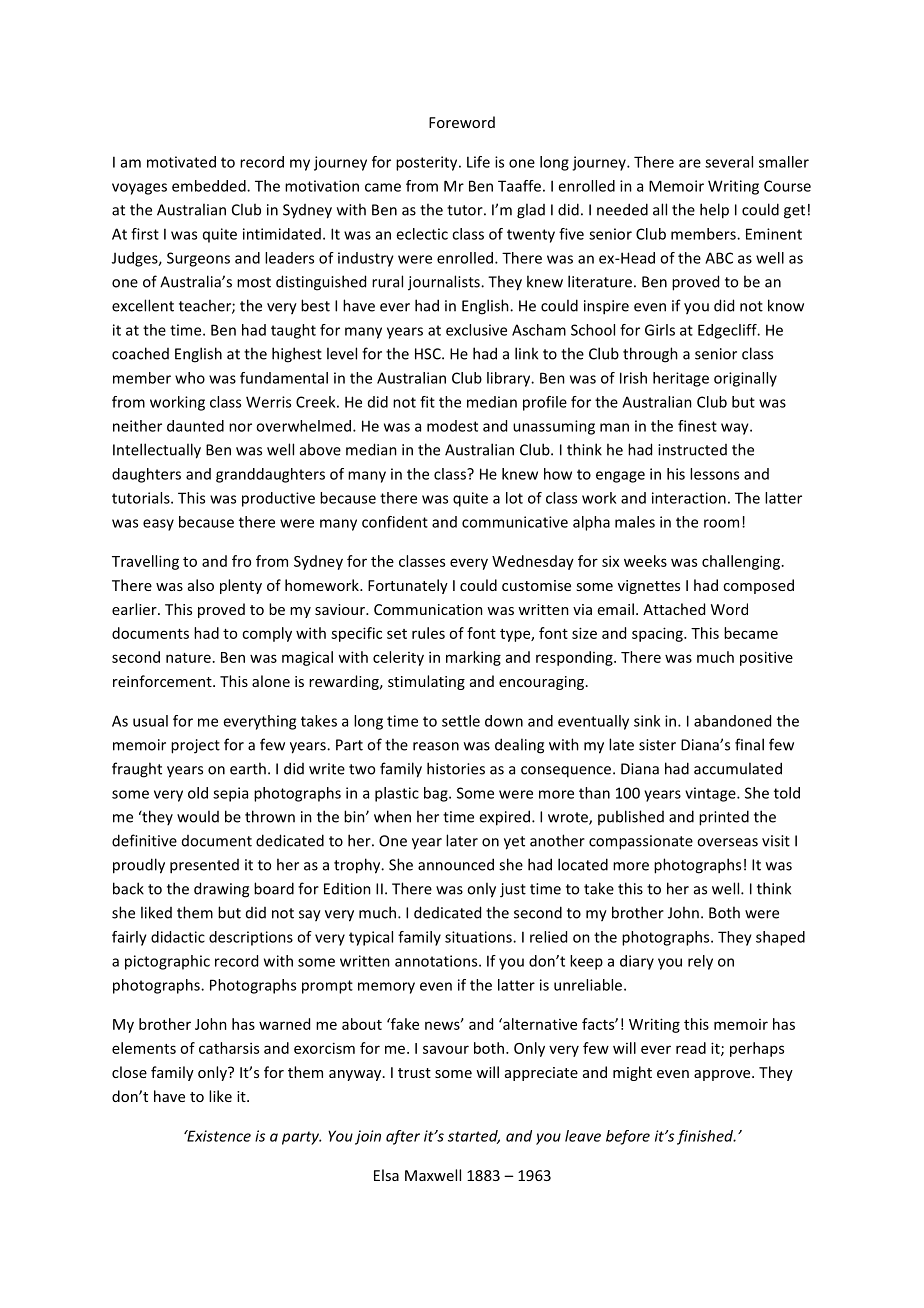  What do you see at coordinates (473, 658) in the image?
I see `marking` at bounding box center [473, 658].
